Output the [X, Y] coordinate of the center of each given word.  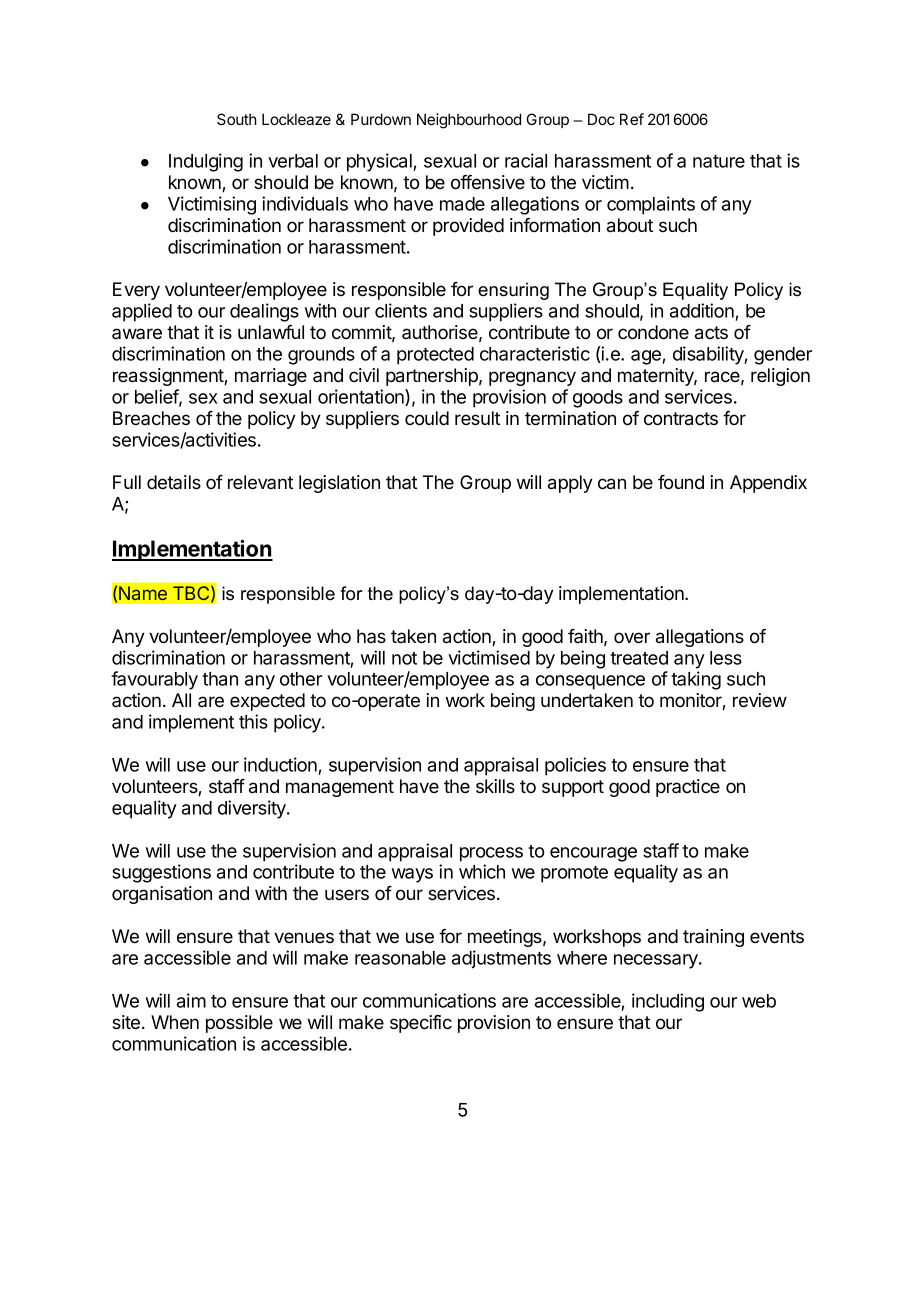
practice [688, 788]
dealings [264, 312]
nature [719, 161]
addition [703, 312]
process [491, 854]
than [220, 679]
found [681, 482]
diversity [253, 809]
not [404, 658]
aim [191, 1000]
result [477, 418]
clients [401, 310]
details [174, 482]
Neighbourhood [469, 121]
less [726, 658]
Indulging [206, 162]
